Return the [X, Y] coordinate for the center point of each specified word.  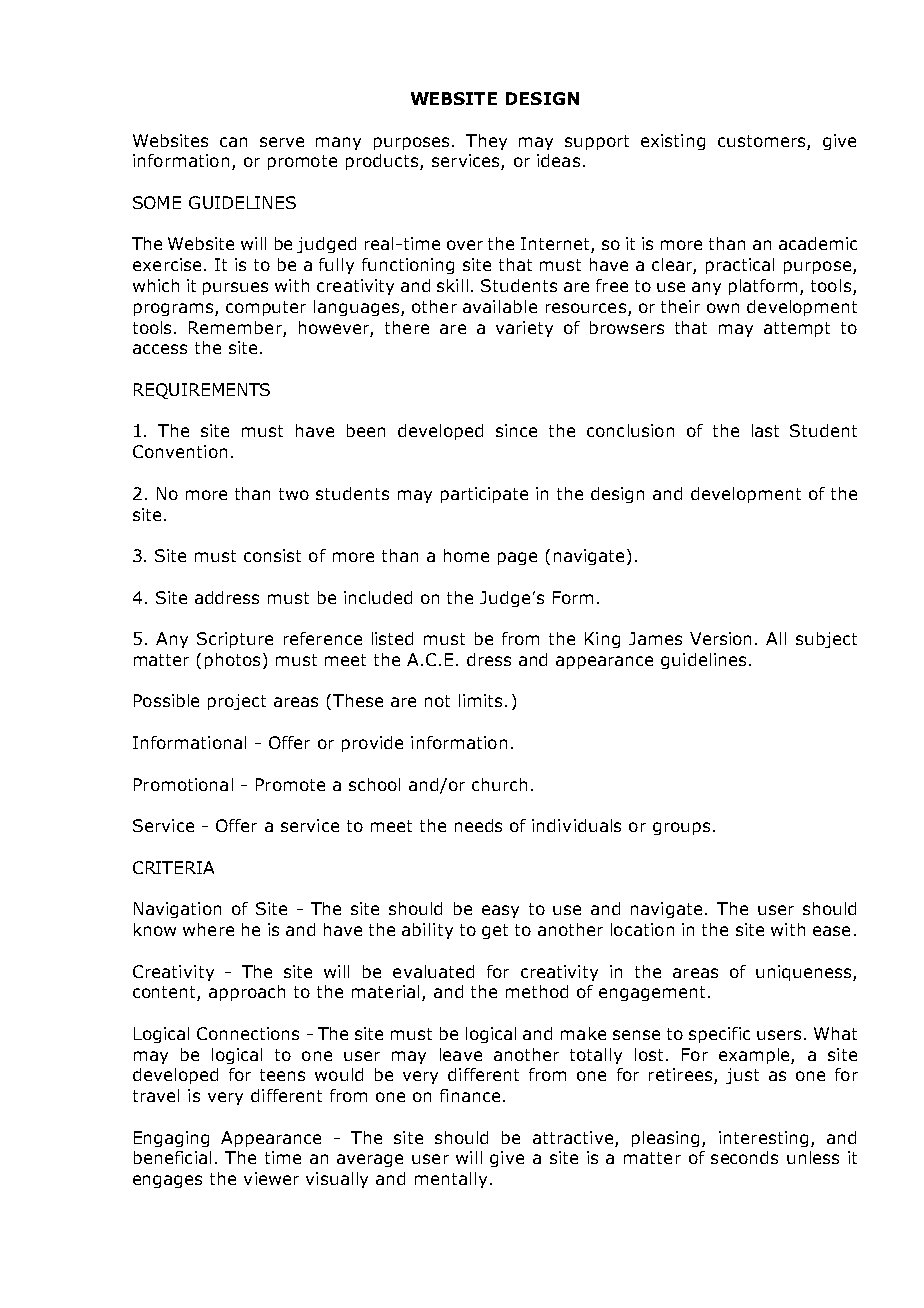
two [294, 494]
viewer [271, 1178]
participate [484, 495]
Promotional [183, 784]
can [233, 142]
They [486, 142]
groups [681, 828]
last [765, 430]
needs [478, 825]
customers [761, 141]
